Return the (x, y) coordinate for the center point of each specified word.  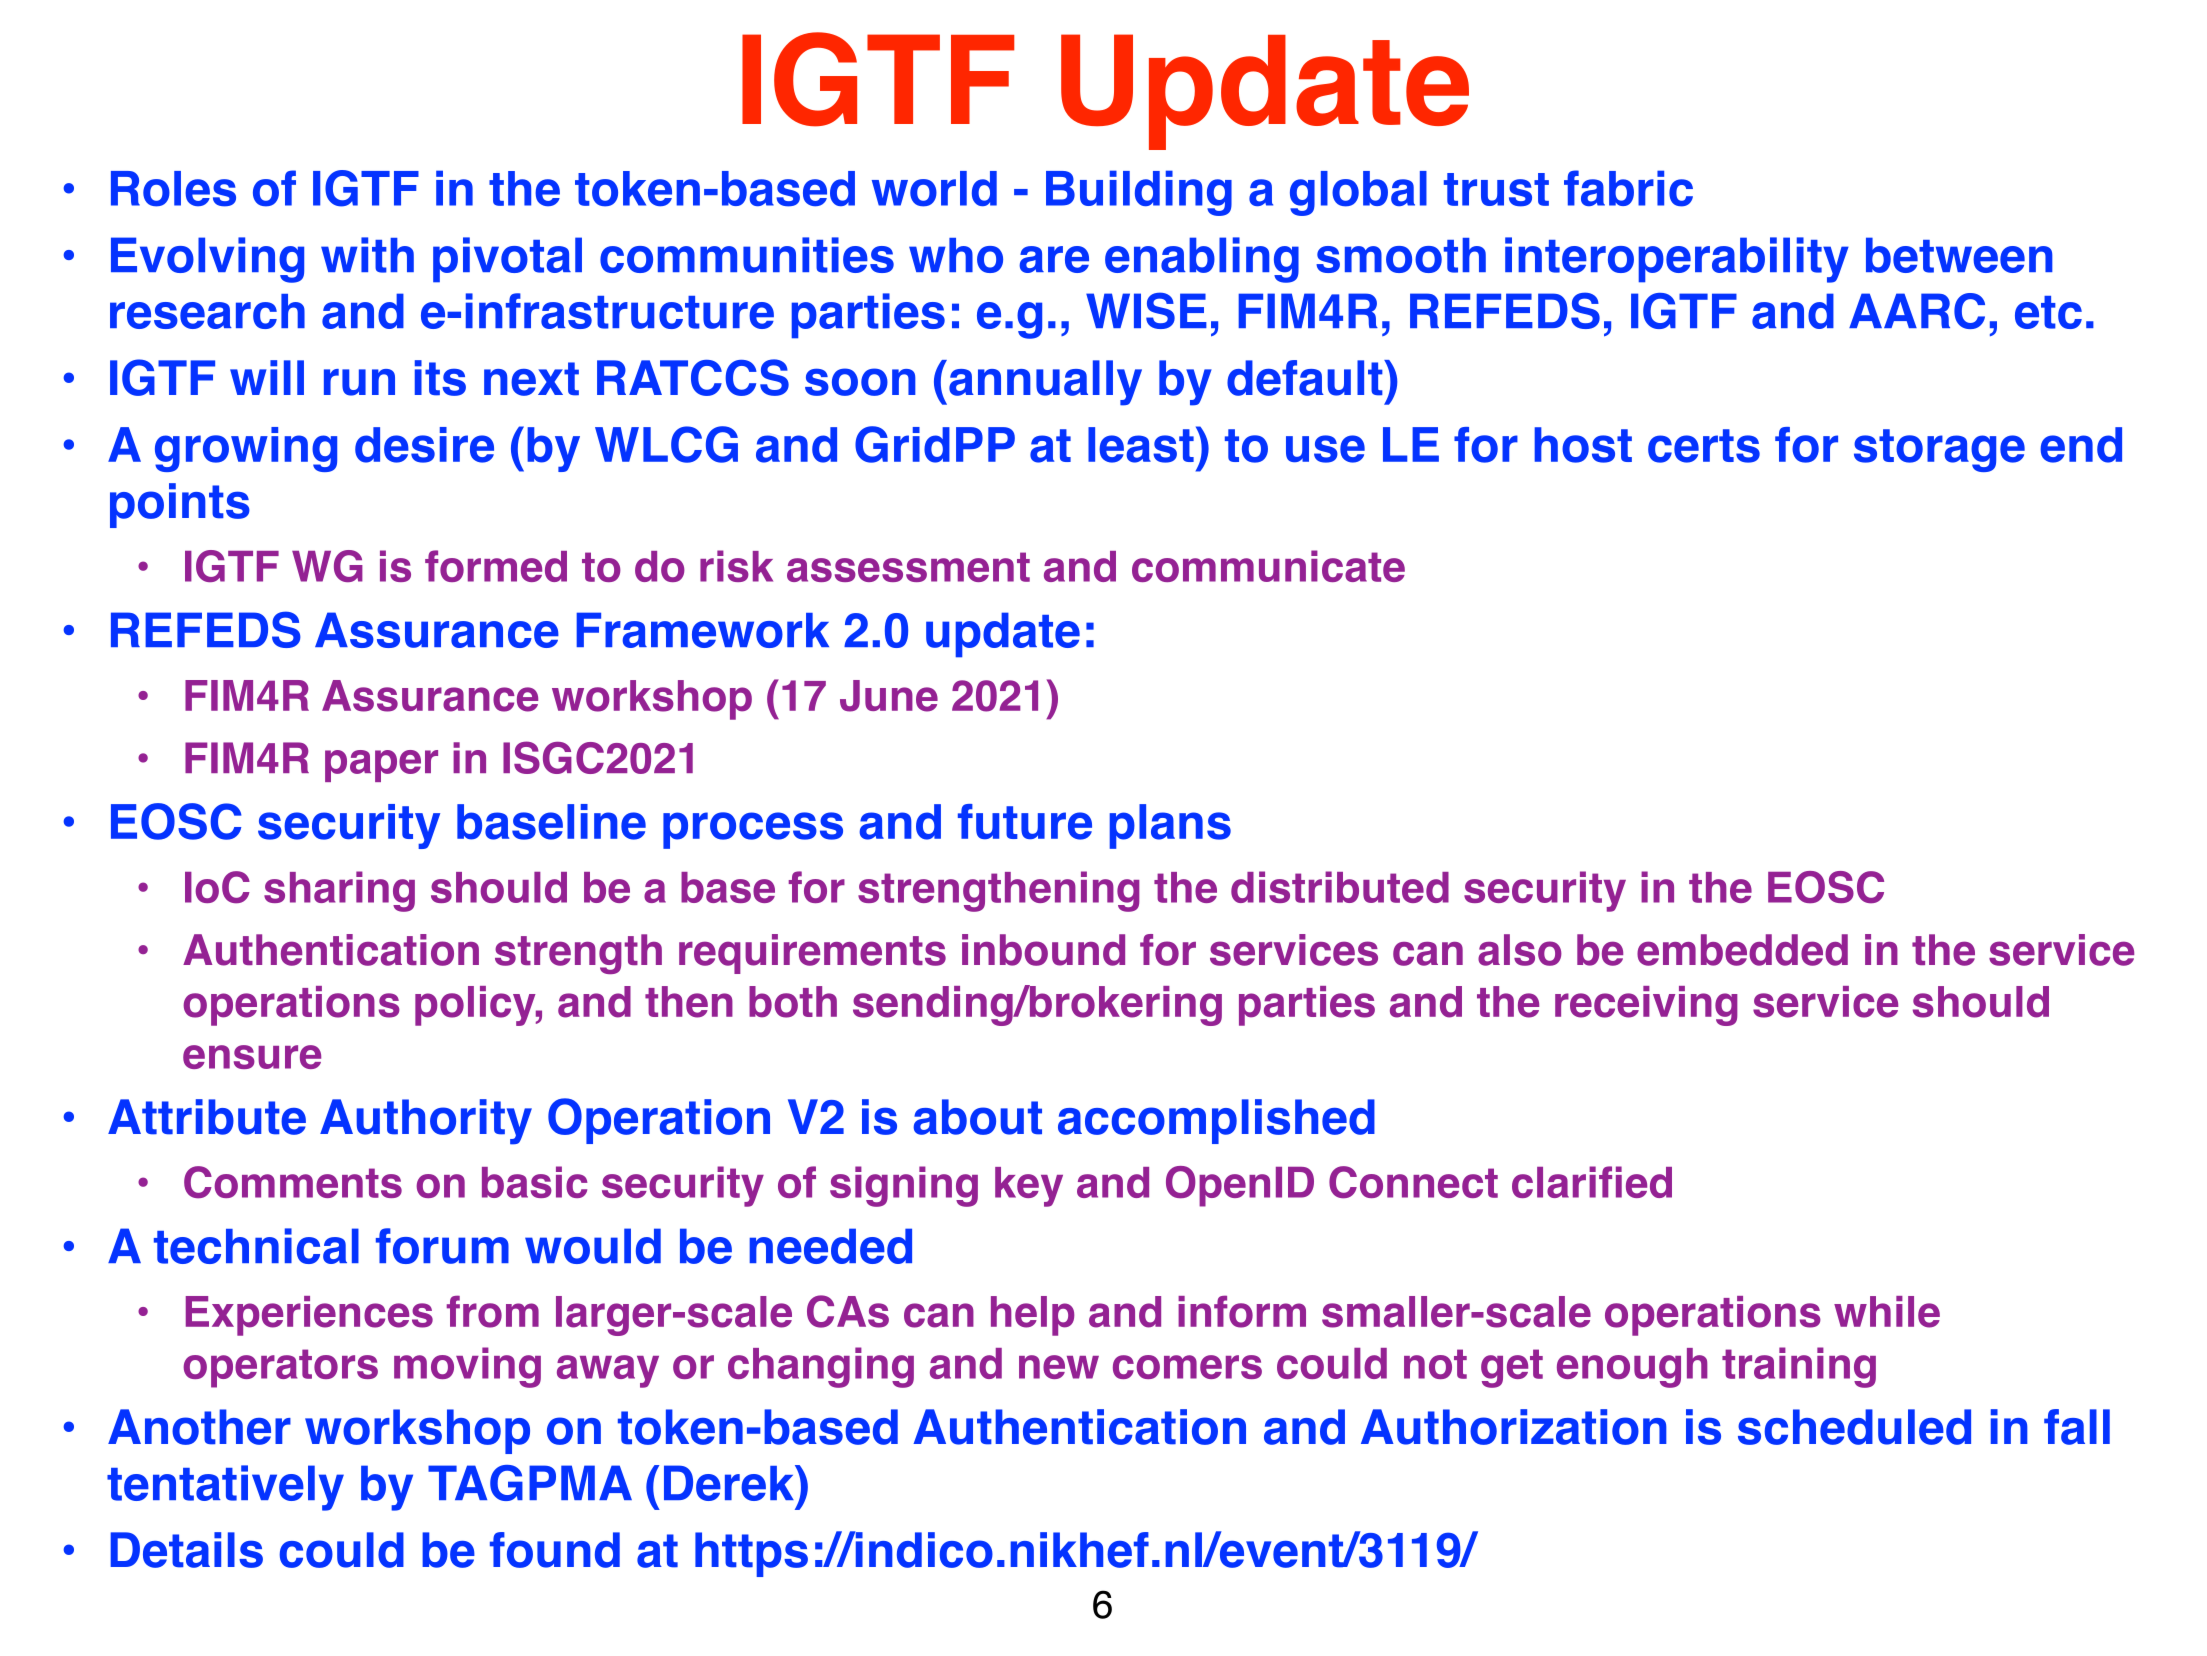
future (1025, 822)
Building (1139, 193)
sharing (339, 891)
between (1959, 255)
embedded (1742, 950)
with (367, 255)
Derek (730, 1483)
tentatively (225, 1488)
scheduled (1854, 1427)
